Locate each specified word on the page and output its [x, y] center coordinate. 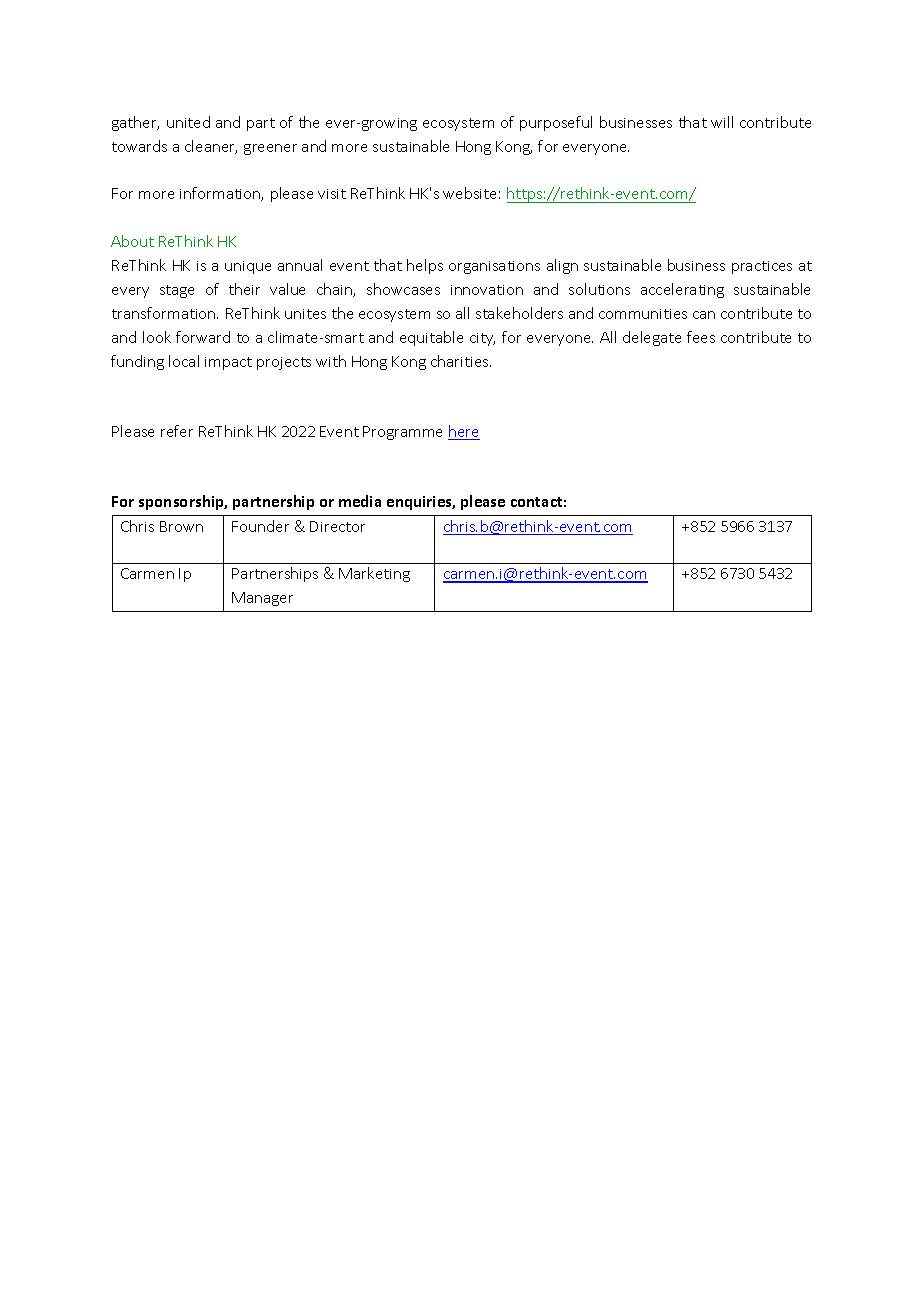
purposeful [556, 123]
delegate [652, 338]
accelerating [682, 290]
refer [177, 431]
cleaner [211, 147]
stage [177, 291]
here [464, 432]
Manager [262, 599]
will [722, 122]
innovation [487, 290]
